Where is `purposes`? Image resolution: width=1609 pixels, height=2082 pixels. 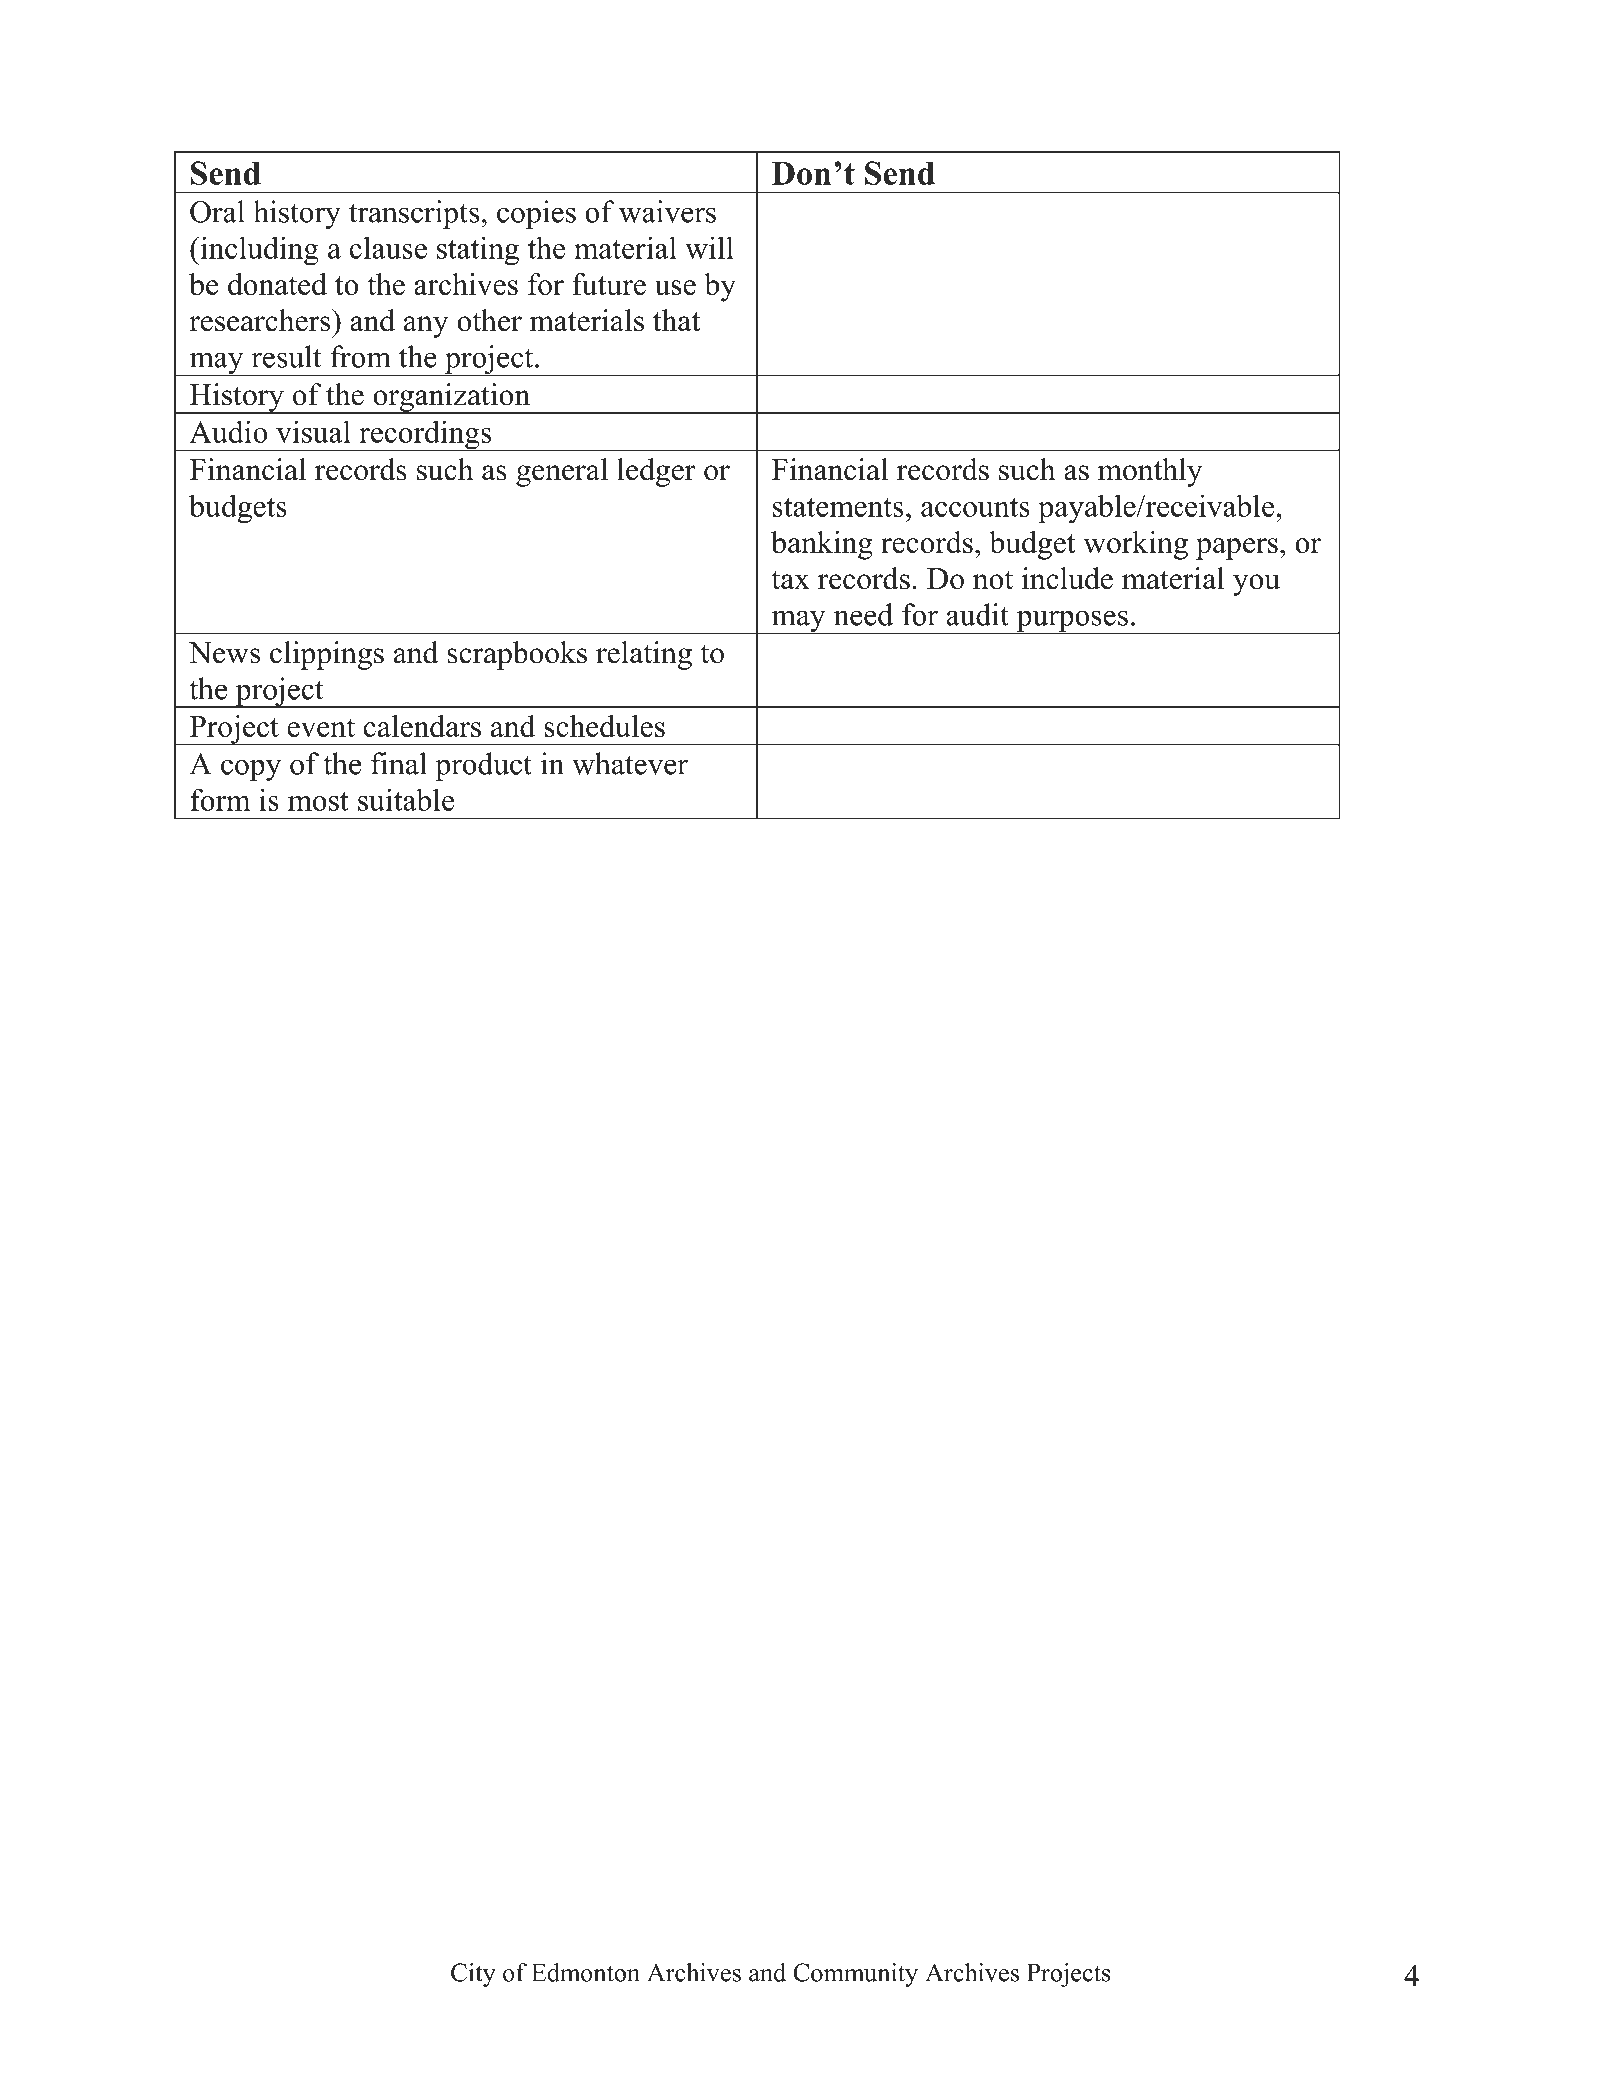 purposes is located at coordinates (1072, 622).
